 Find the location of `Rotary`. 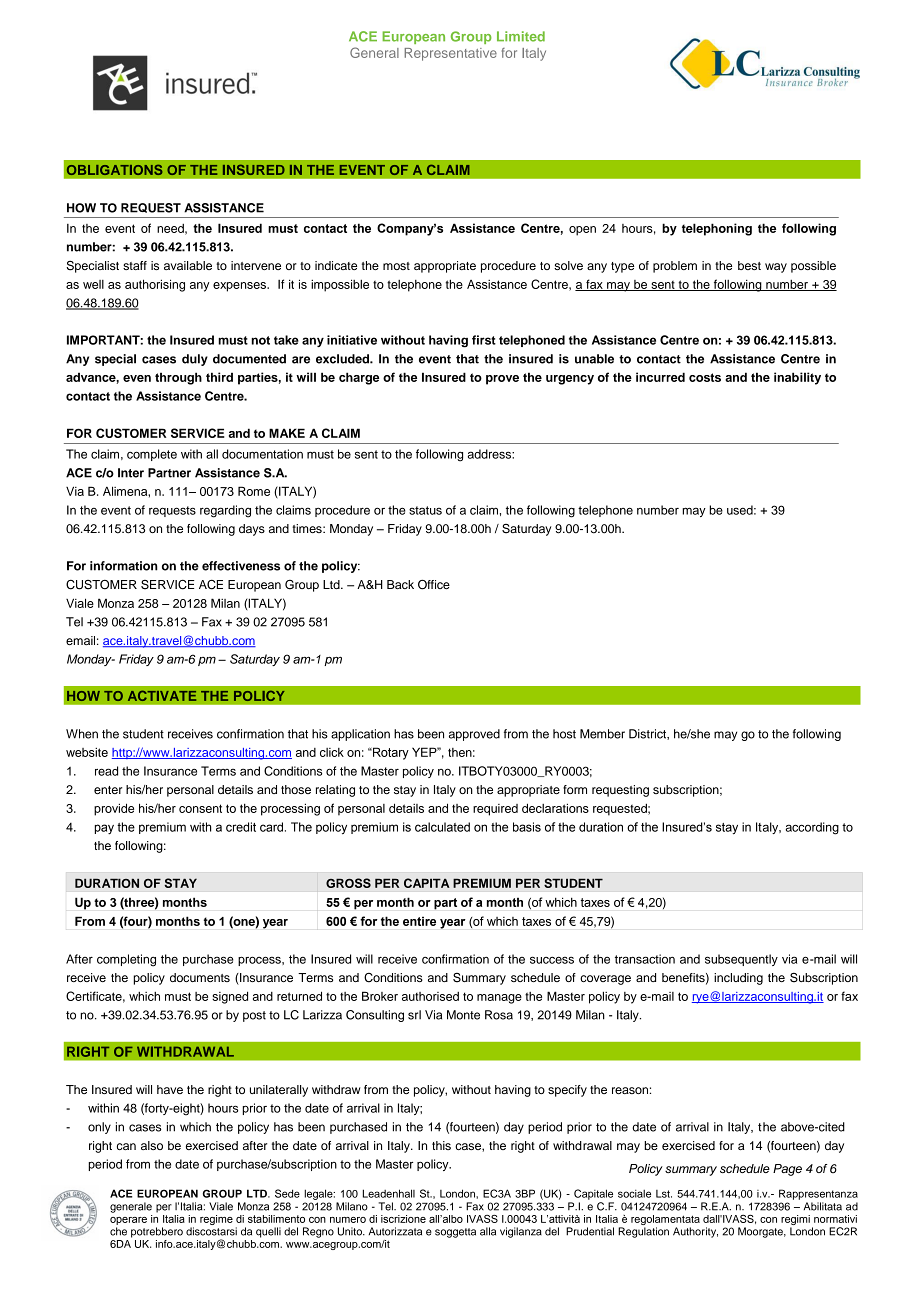

Rotary is located at coordinates (390, 753).
